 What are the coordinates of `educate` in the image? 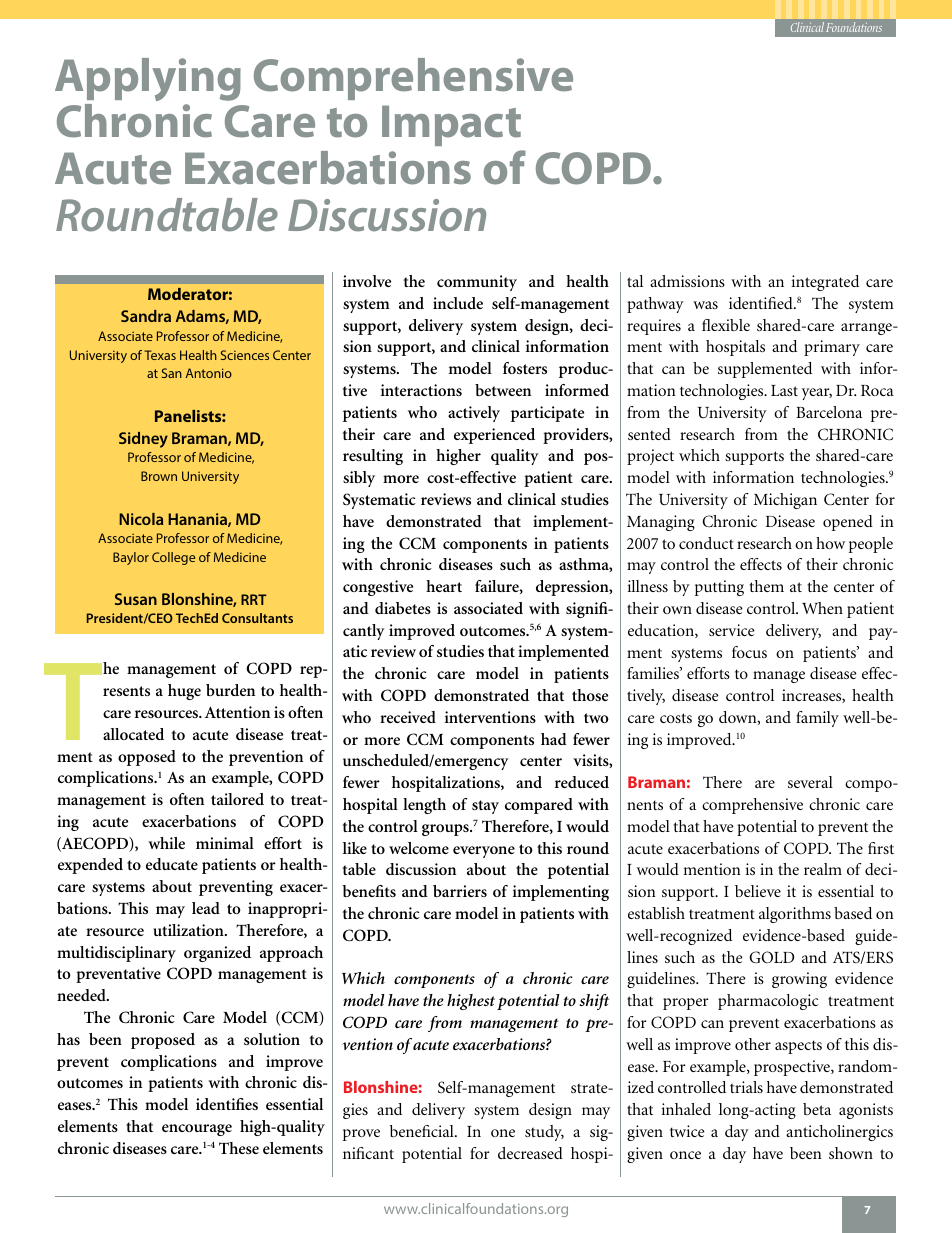 It's located at (172, 864).
